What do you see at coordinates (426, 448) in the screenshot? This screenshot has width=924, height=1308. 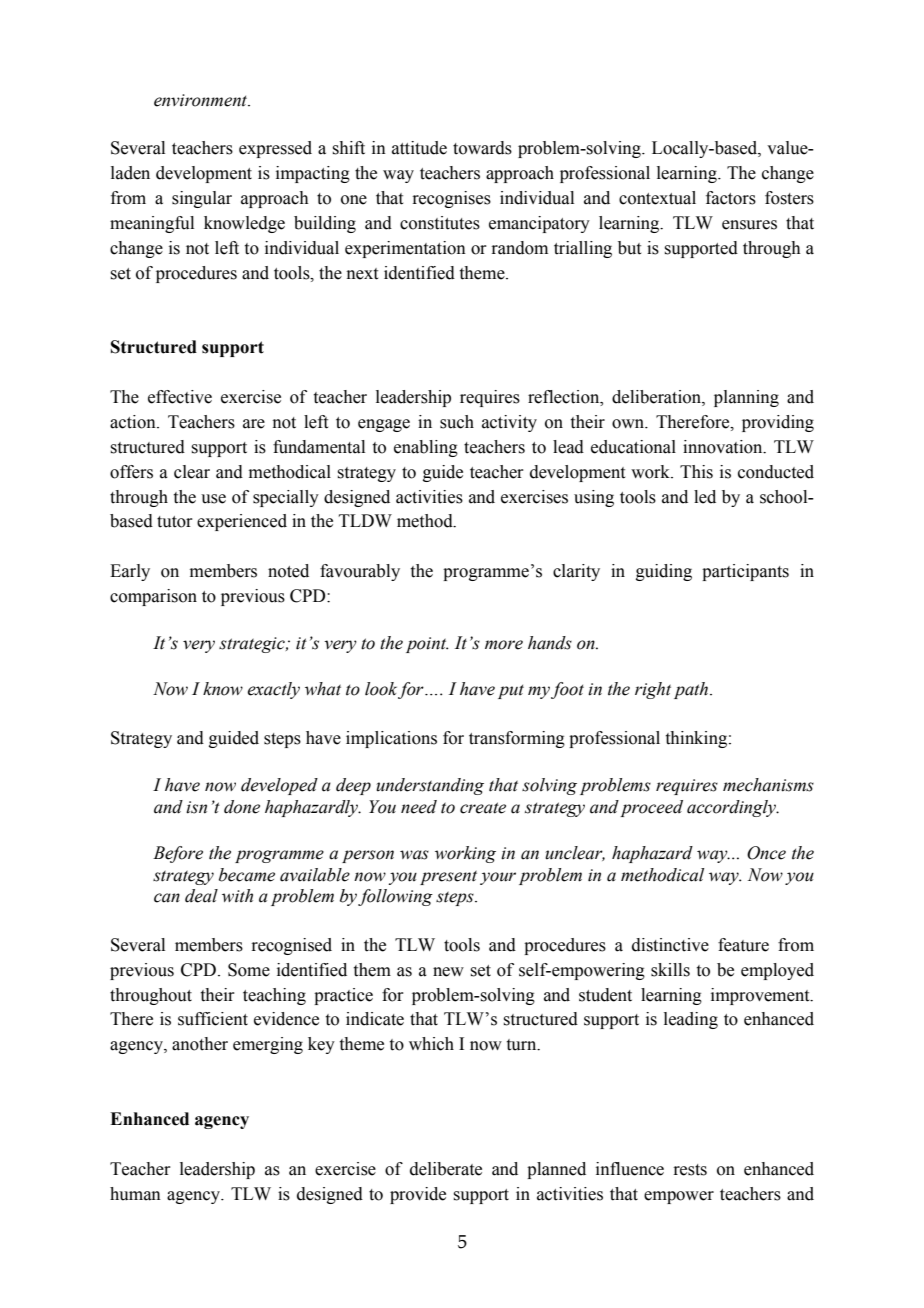 I see `enabling` at bounding box center [426, 448].
